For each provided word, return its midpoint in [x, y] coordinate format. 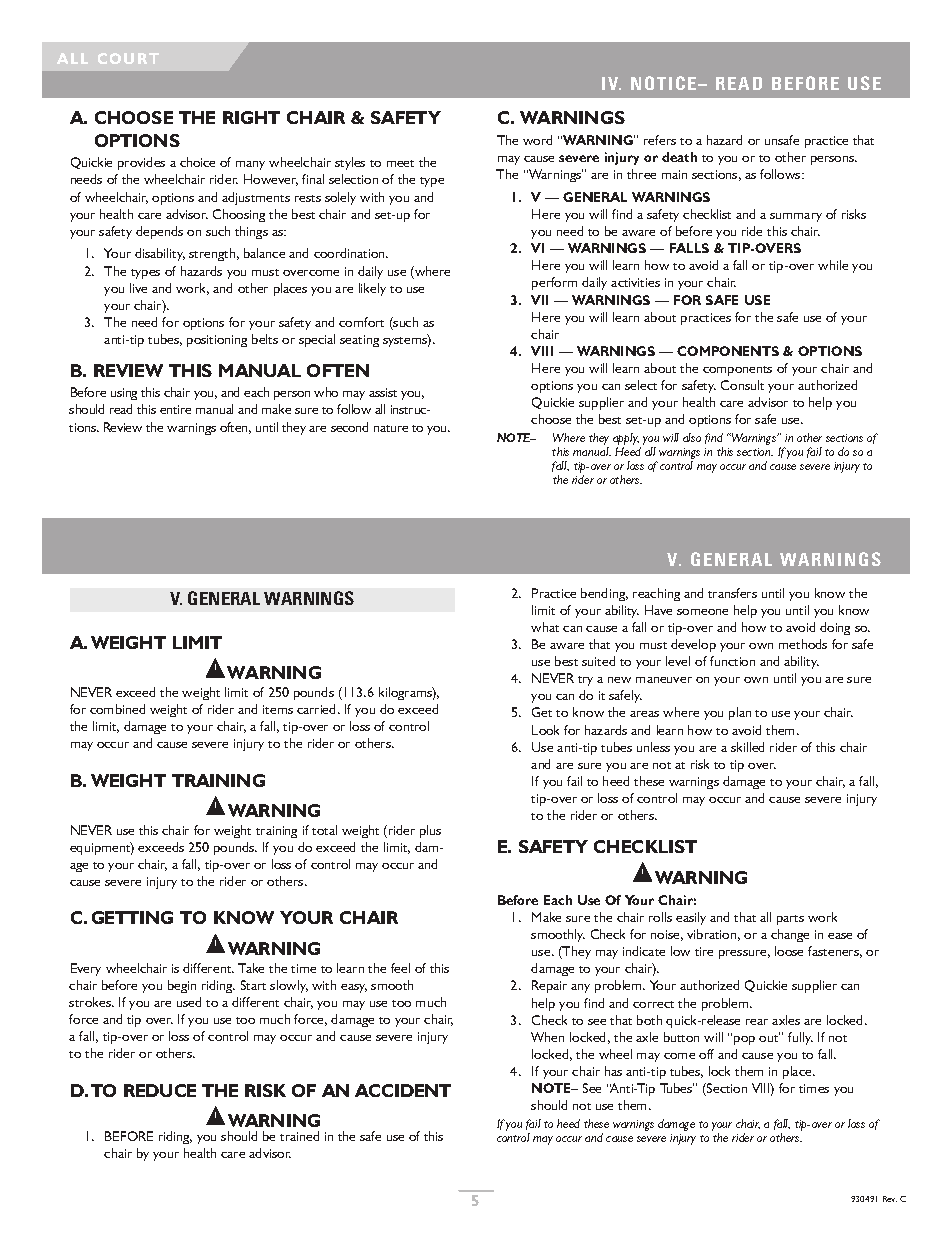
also [692, 437]
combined [117, 709]
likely [372, 289]
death [679, 157]
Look [545, 730]
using [124, 394]
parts [790, 920]
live [138, 288]
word [537, 140]
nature [391, 428]
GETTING [132, 917]
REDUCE [160, 1090]
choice [197, 162]
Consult [742, 385]
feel [400, 968]
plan [740, 713]
